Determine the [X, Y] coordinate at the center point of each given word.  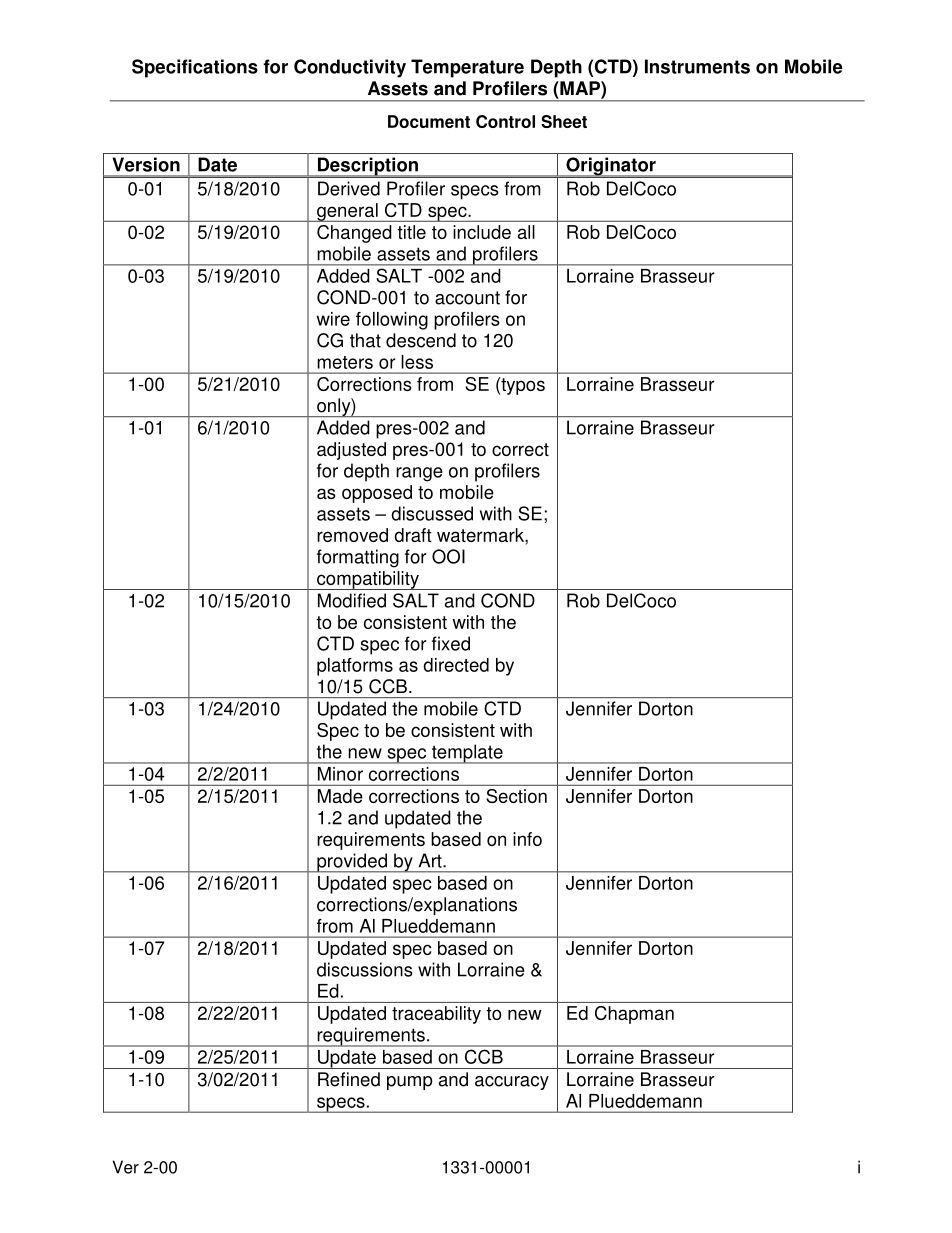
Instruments [697, 66]
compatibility [368, 580]
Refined [349, 1079]
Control [505, 121]
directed [456, 665]
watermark [481, 535]
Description [368, 167]
